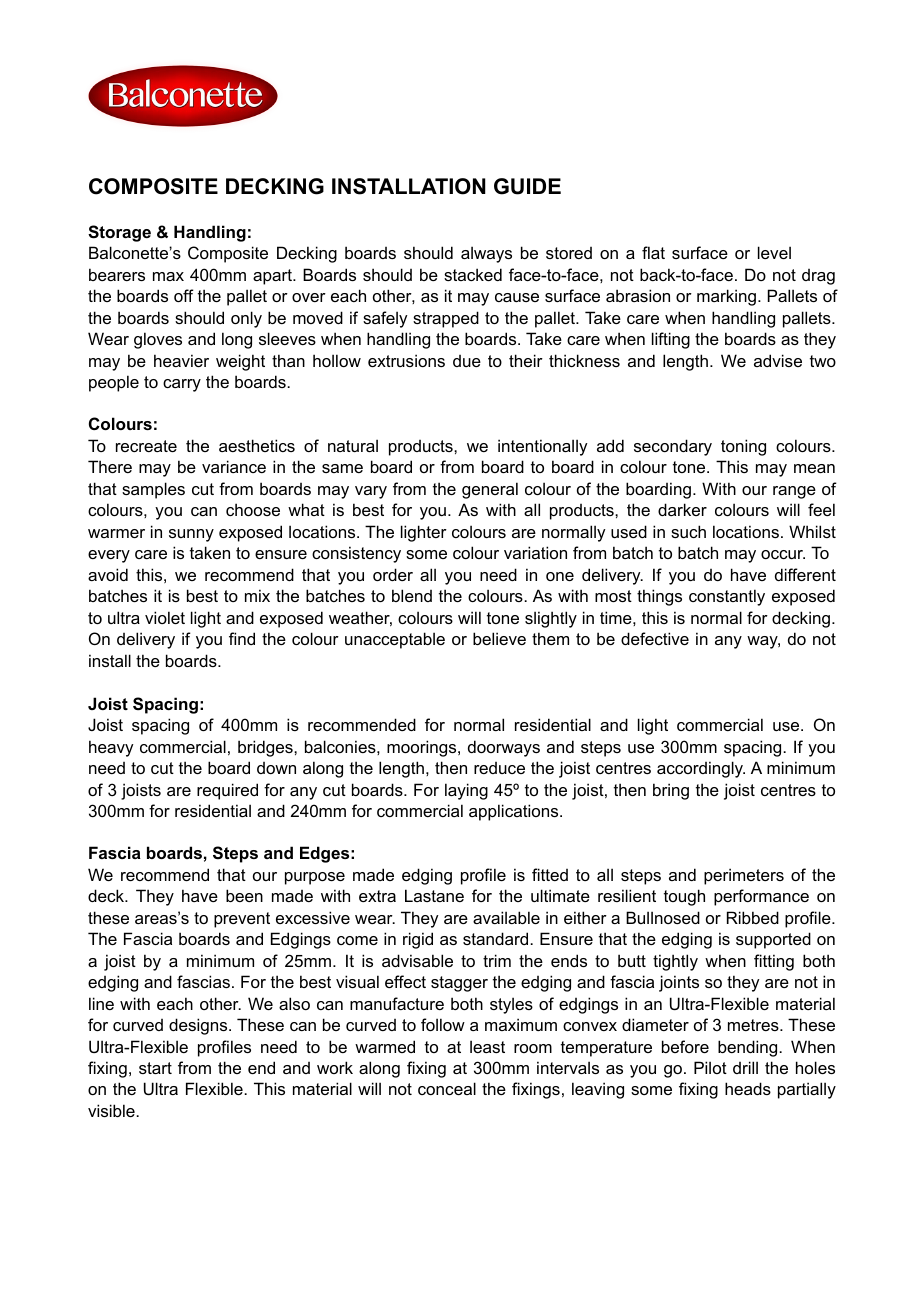 This document has height=1308, width=924. Describe the element at coordinates (499, 638) in the document. I see `believe` at that location.
